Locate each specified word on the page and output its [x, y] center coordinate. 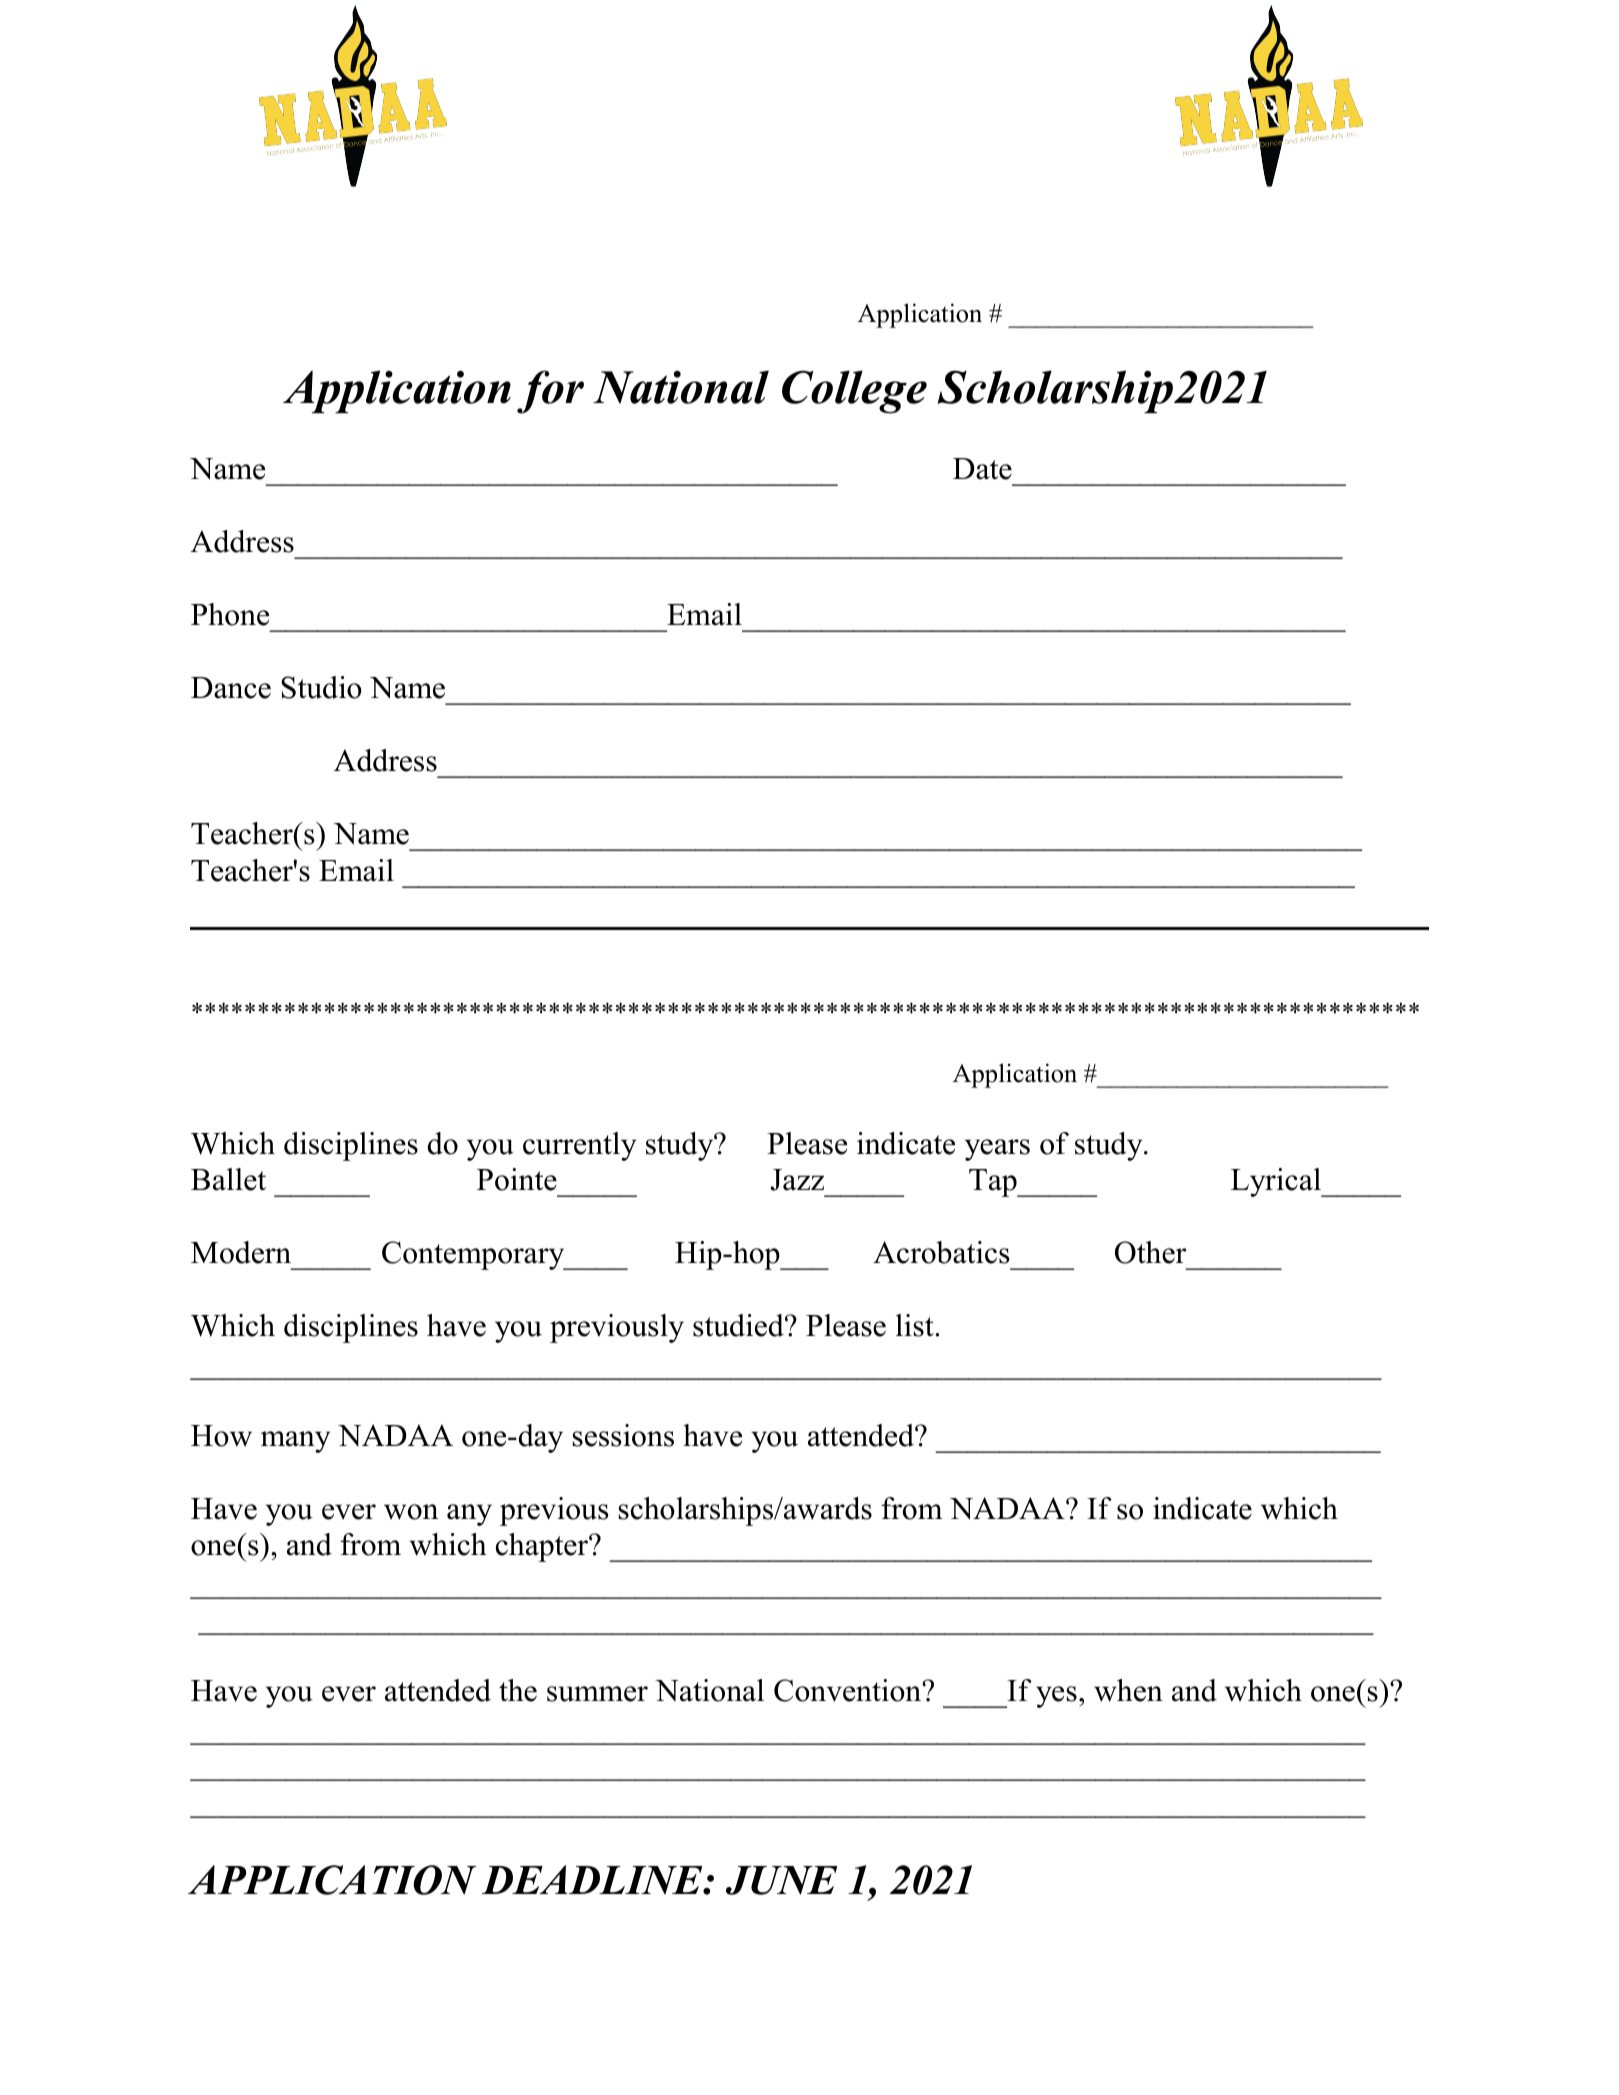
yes [1056, 1697]
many [295, 1442]
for [550, 392]
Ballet [228, 1179]
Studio [321, 687]
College [854, 392]
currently [579, 1146]
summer [597, 1694]
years [997, 1150]
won [411, 1512]
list [916, 1325]
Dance [231, 688]
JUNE [781, 1880]
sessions [623, 1435]
